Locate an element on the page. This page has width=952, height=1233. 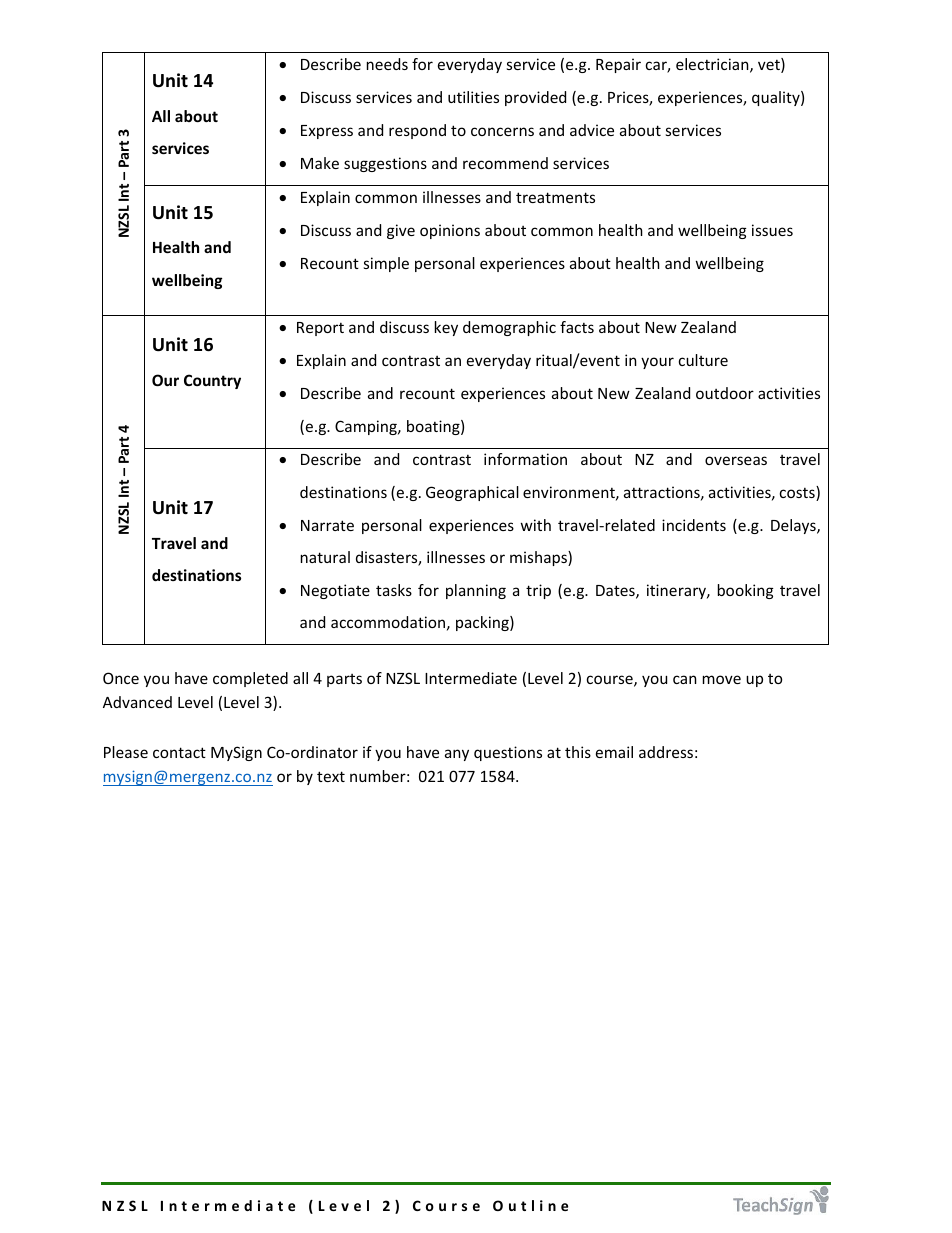
Outline is located at coordinates (530, 1205).
